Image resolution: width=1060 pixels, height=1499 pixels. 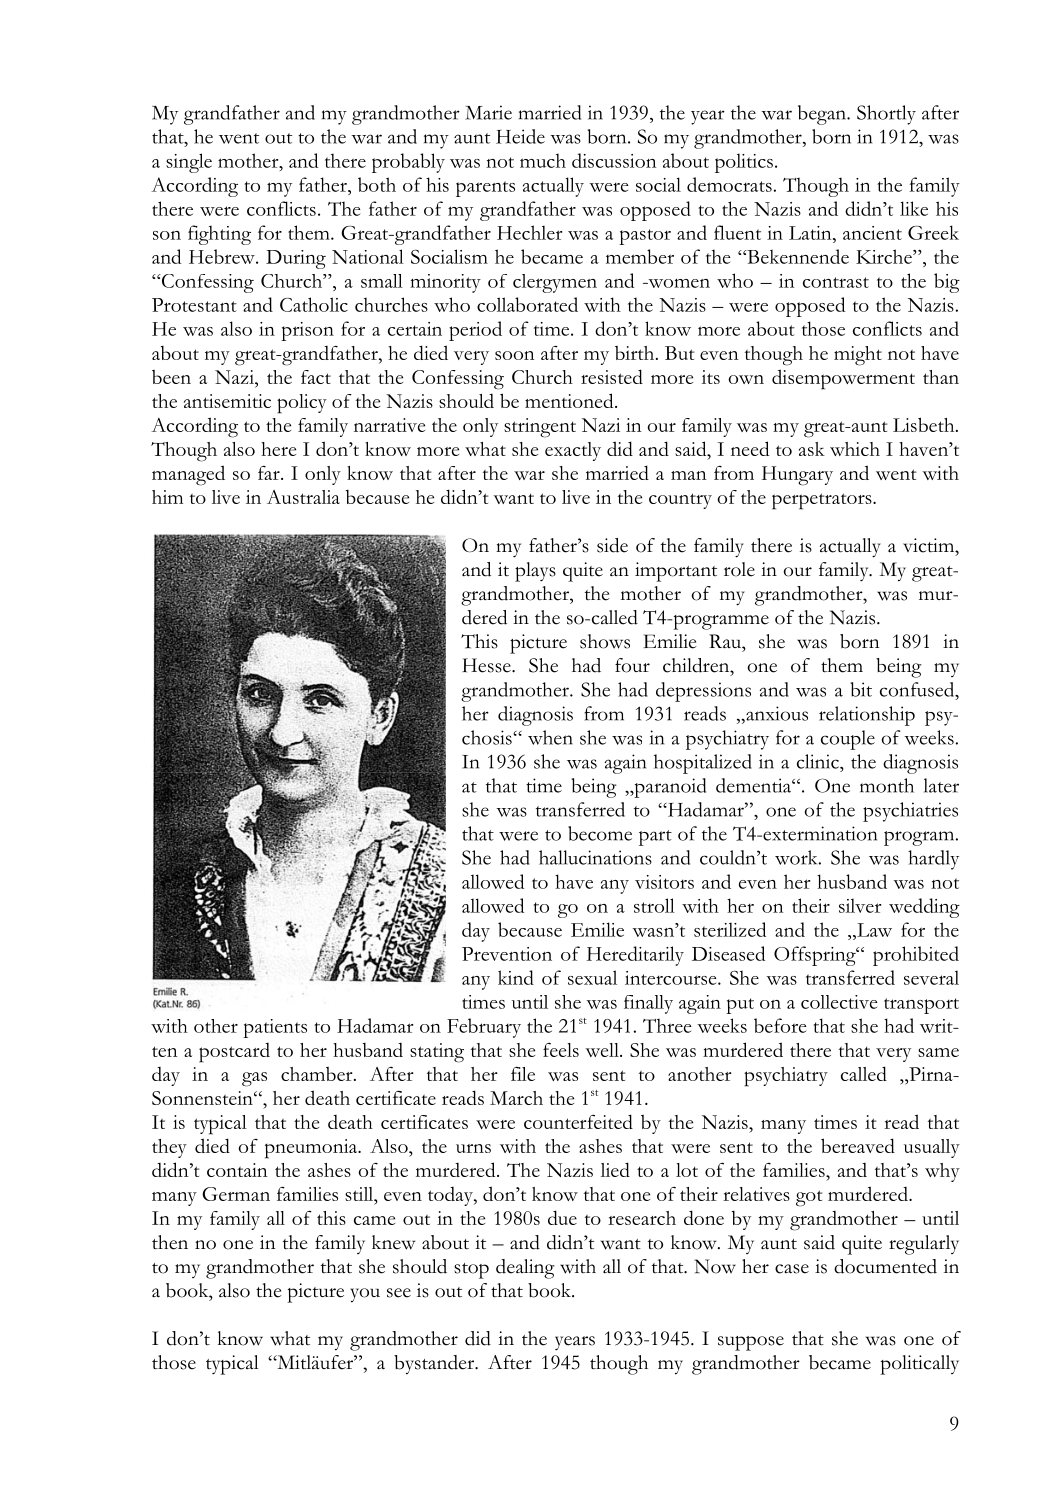 I want to click on began, so click(x=823, y=115).
